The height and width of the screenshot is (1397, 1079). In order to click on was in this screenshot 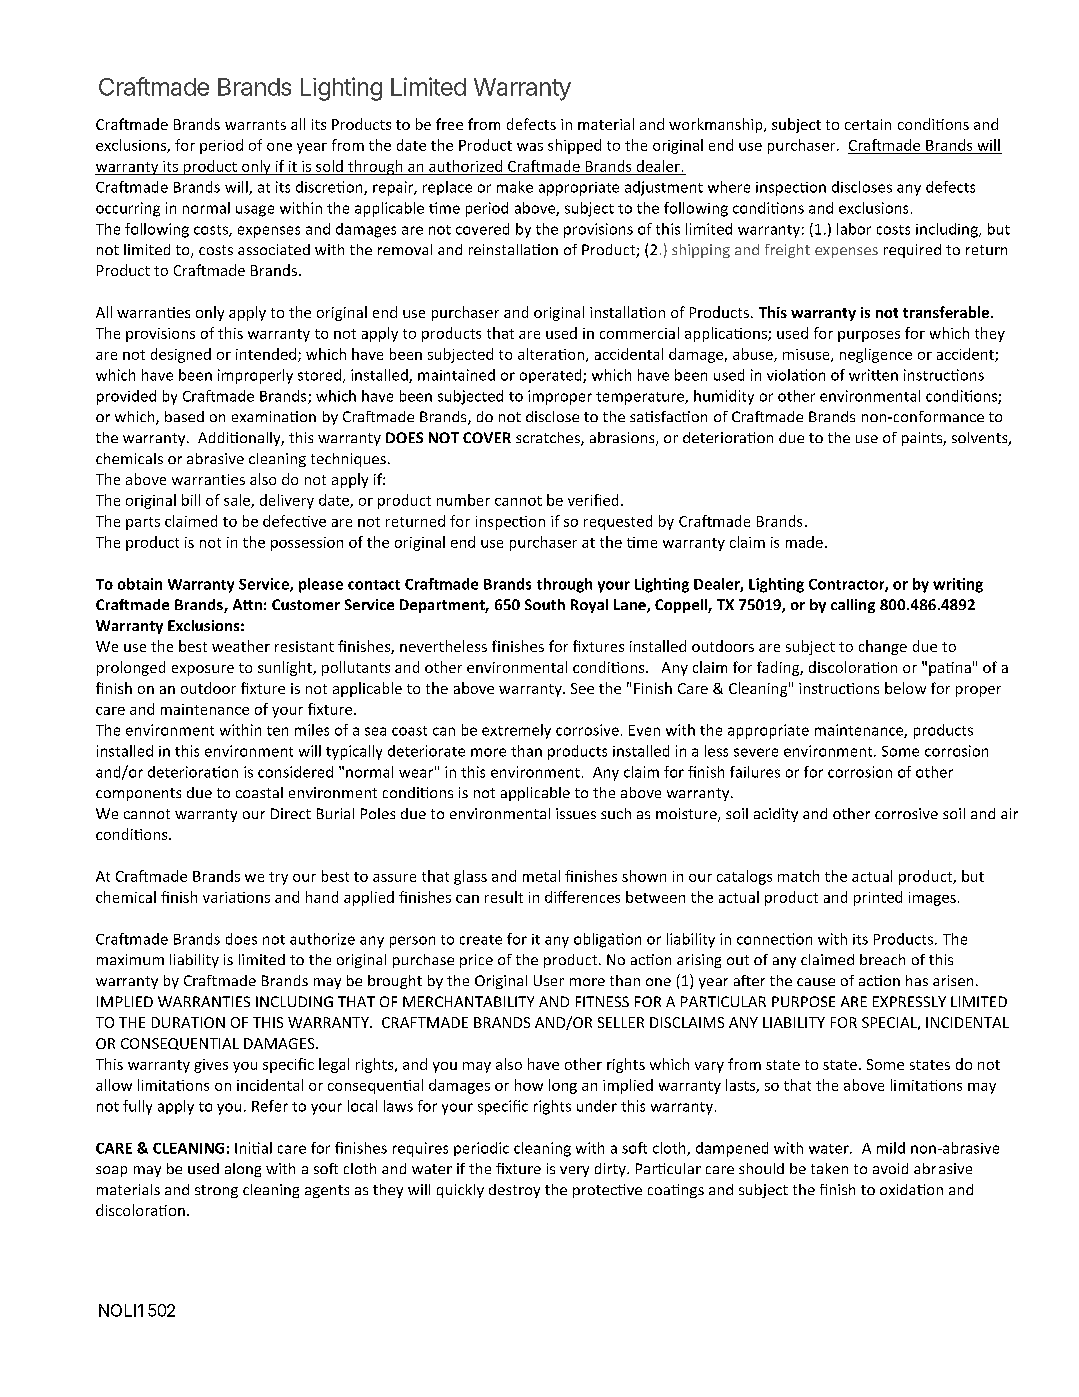, I will do `click(530, 147)`.
